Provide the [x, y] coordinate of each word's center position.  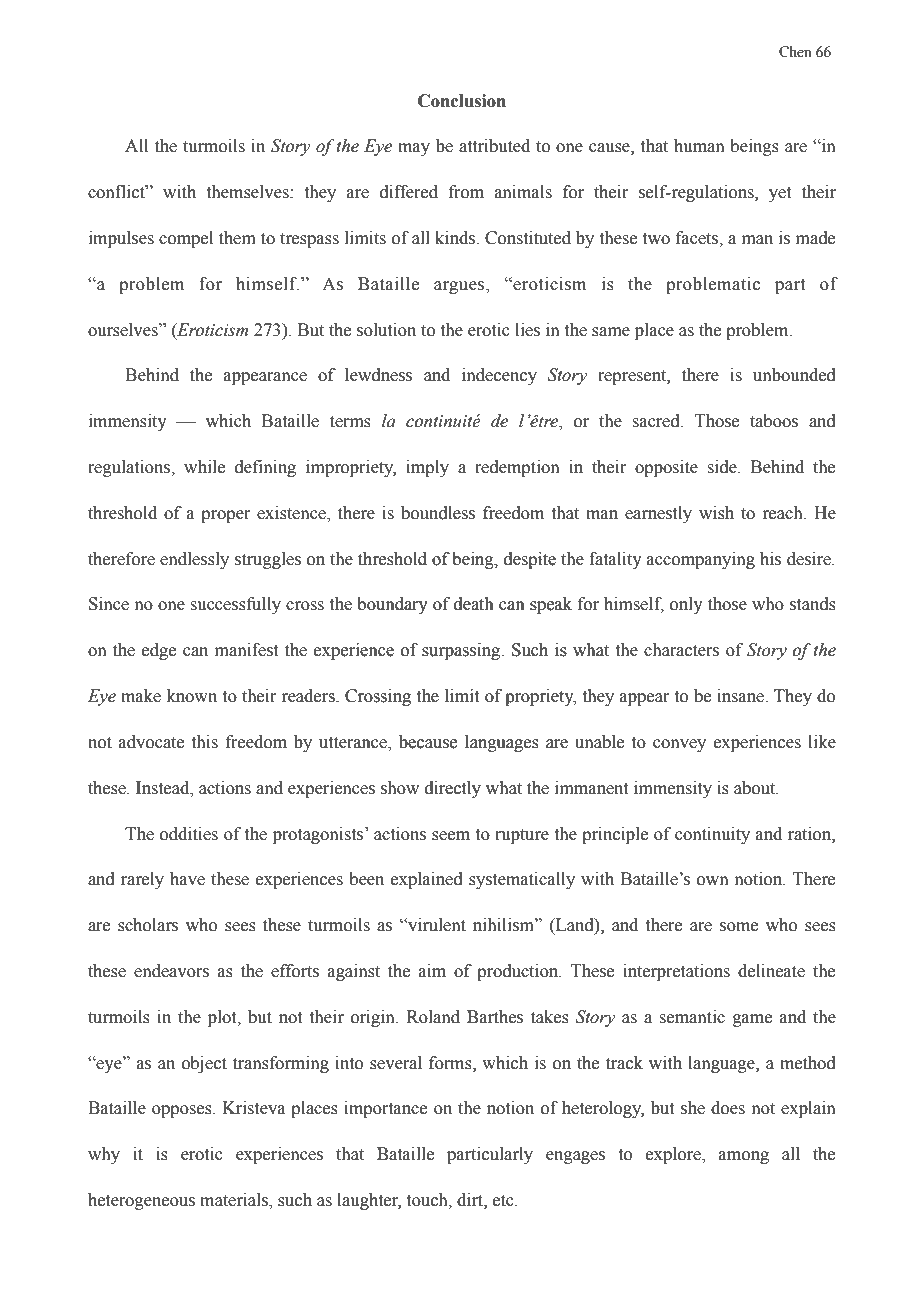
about [756, 788]
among [744, 1157]
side [723, 467]
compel [186, 239]
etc [504, 1201]
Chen [795, 52]
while [204, 467]
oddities [189, 834]
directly [453, 789]
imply [427, 468]
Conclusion [462, 101]
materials [235, 1201]
